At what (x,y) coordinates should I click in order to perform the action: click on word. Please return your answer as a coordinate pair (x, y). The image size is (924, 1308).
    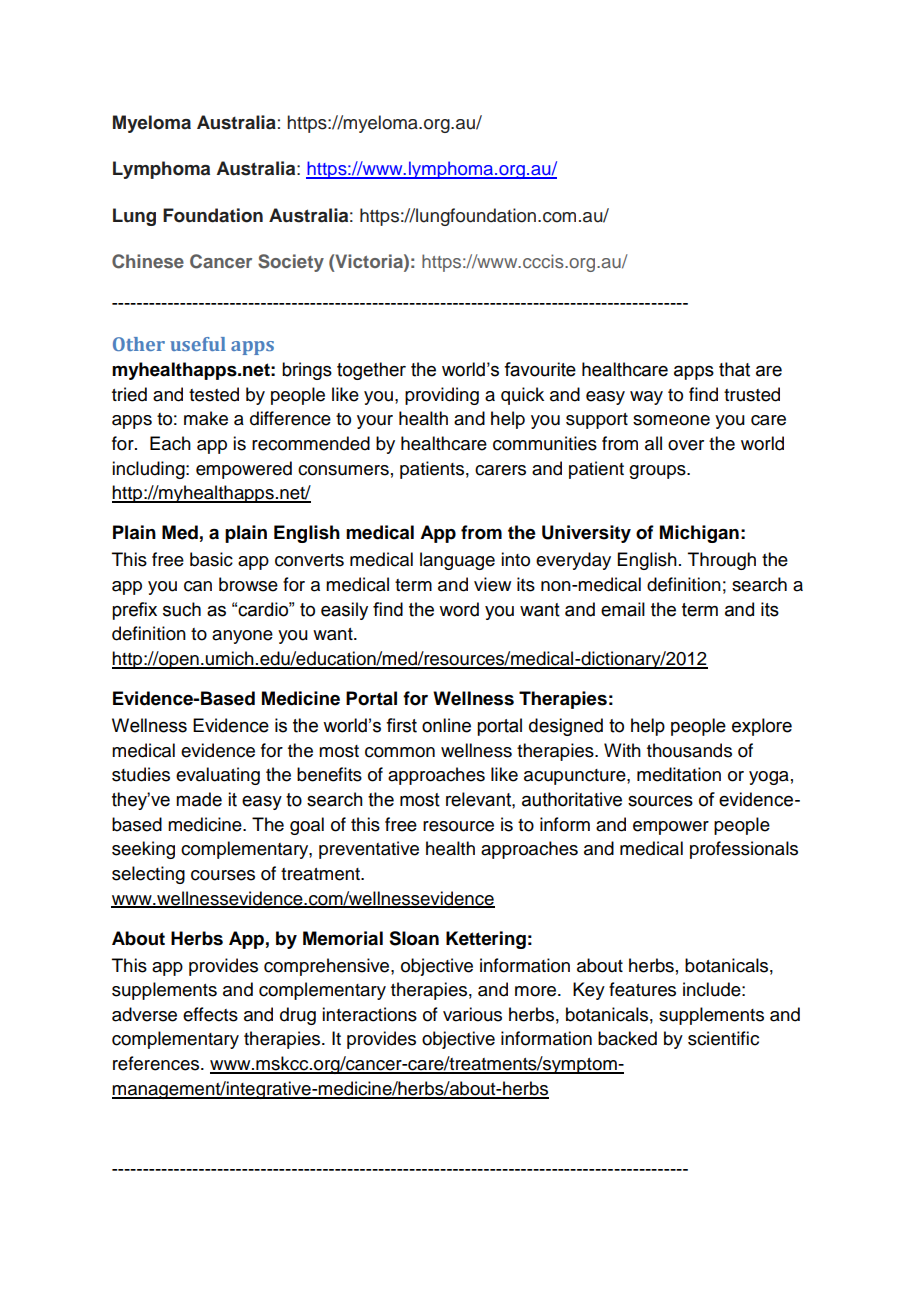
    Looking at the image, I should click on (459, 609).
